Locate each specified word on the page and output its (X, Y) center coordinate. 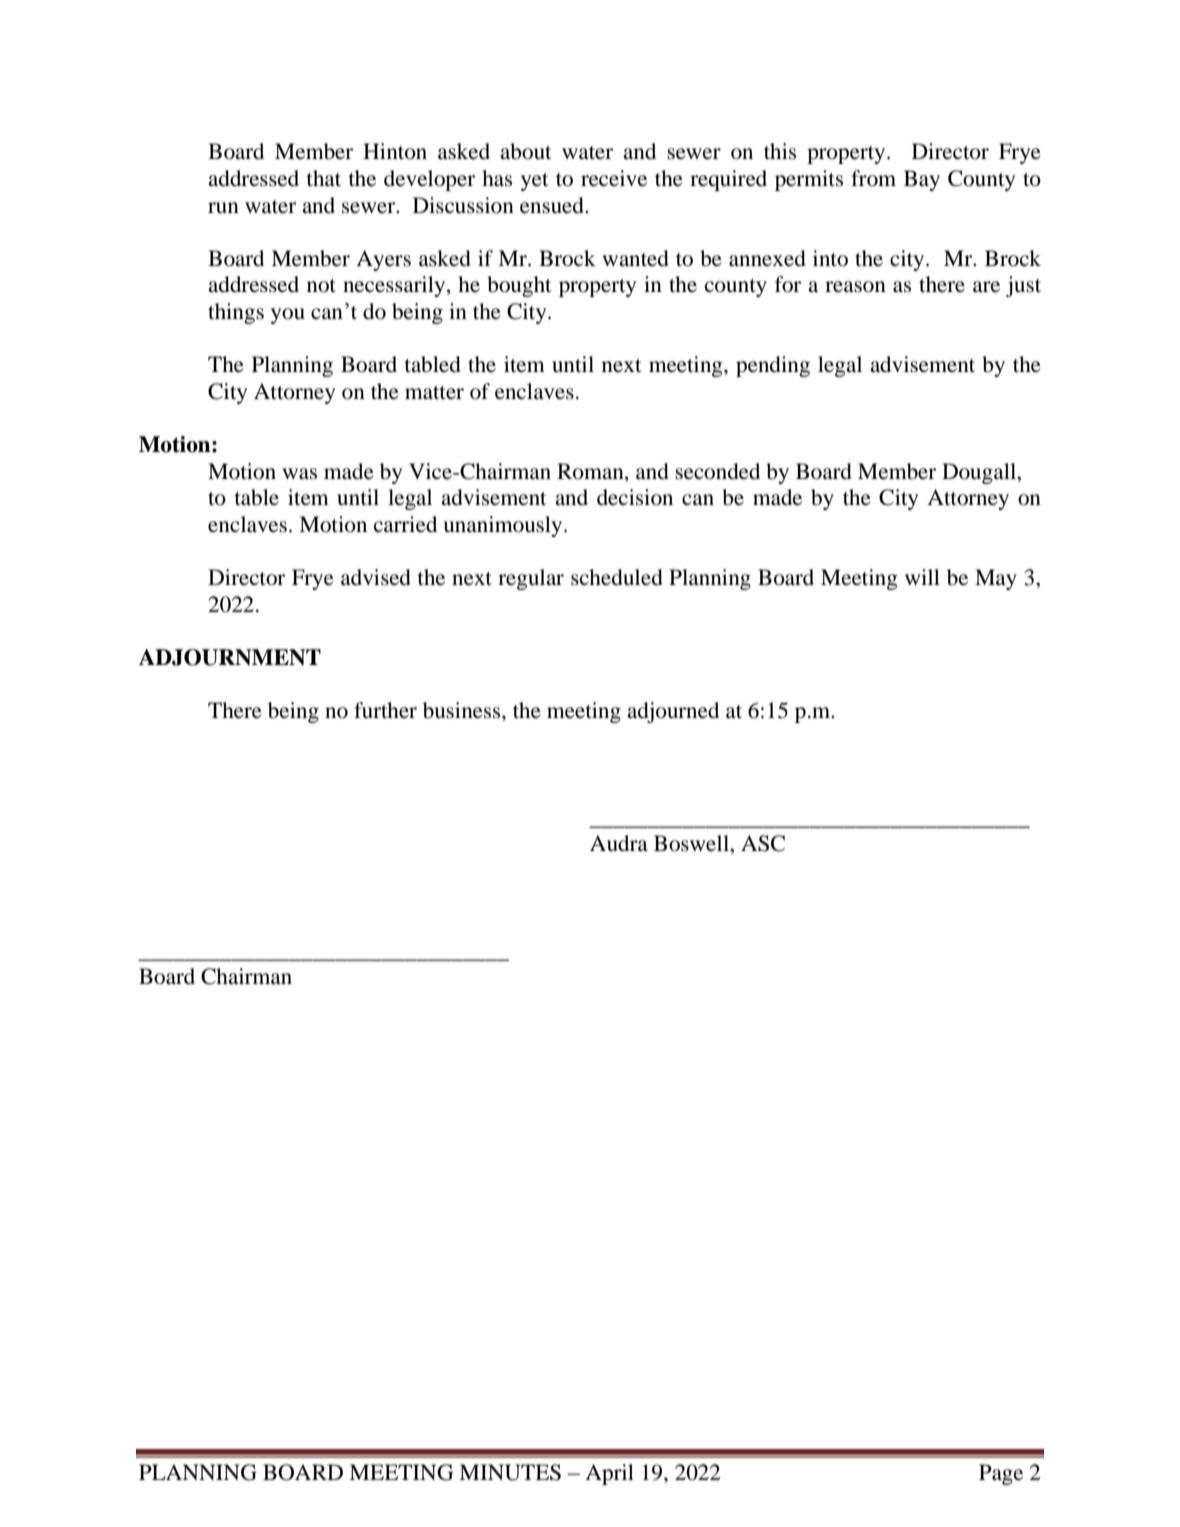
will (922, 577)
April (609, 1474)
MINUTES (510, 1472)
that (323, 178)
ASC (763, 843)
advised (376, 577)
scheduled (617, 577)
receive (614, 178)
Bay (922, 180)
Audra (619, 843)
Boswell (692, 843)
